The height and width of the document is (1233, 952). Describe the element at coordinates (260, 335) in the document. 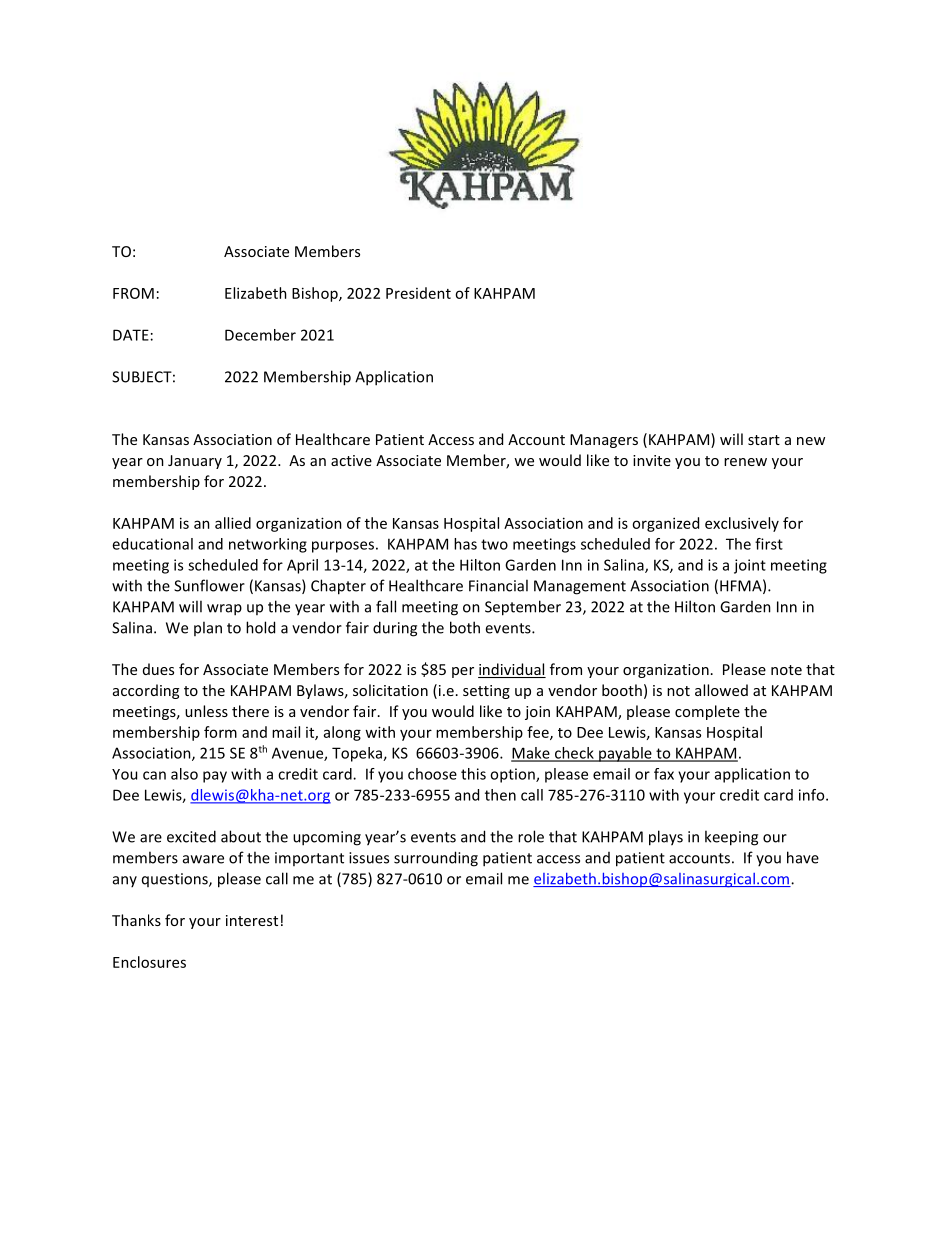

I see `December` at that location.
